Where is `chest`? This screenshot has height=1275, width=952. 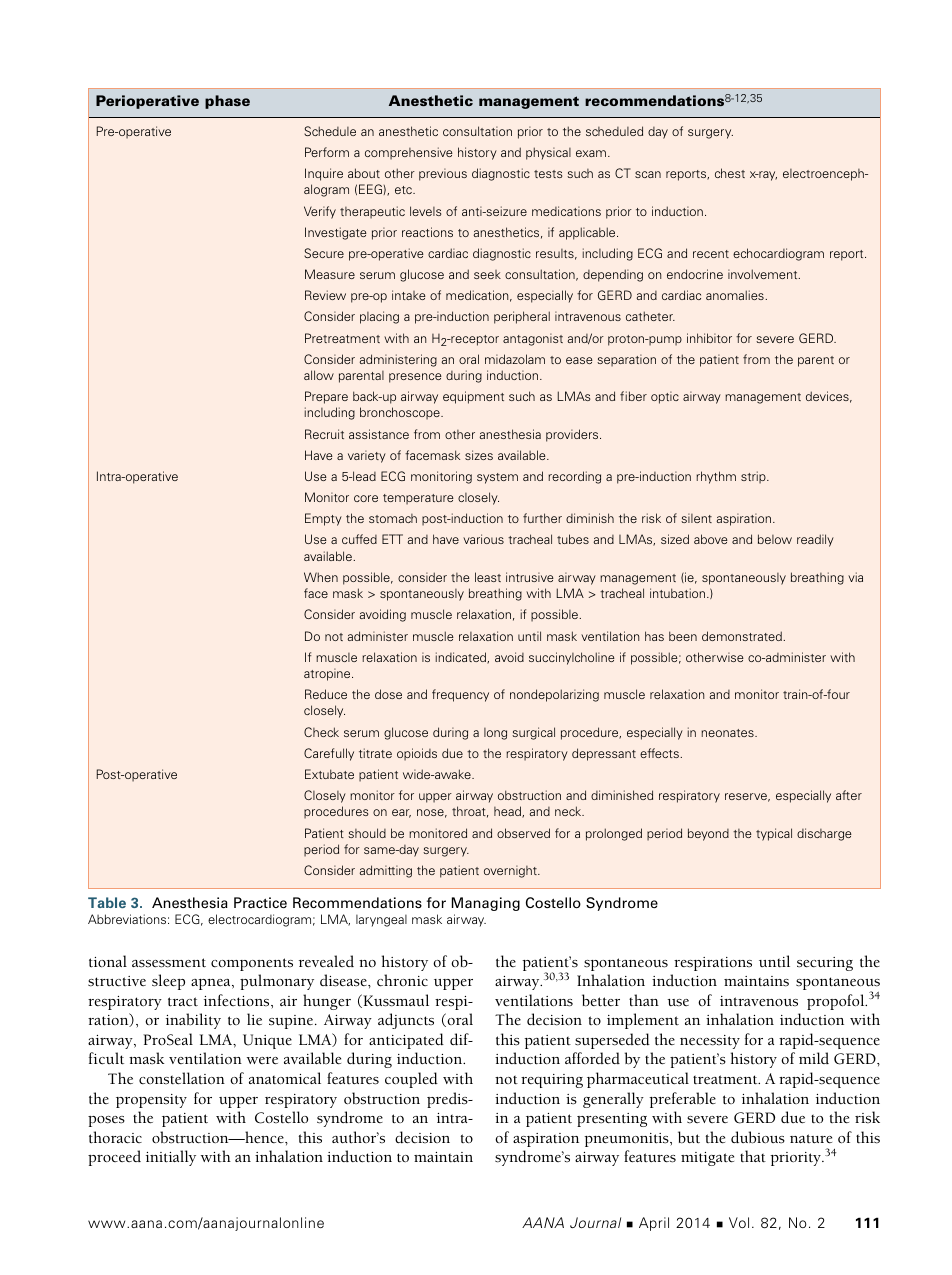 chest is located at coordinates (730, 173).
